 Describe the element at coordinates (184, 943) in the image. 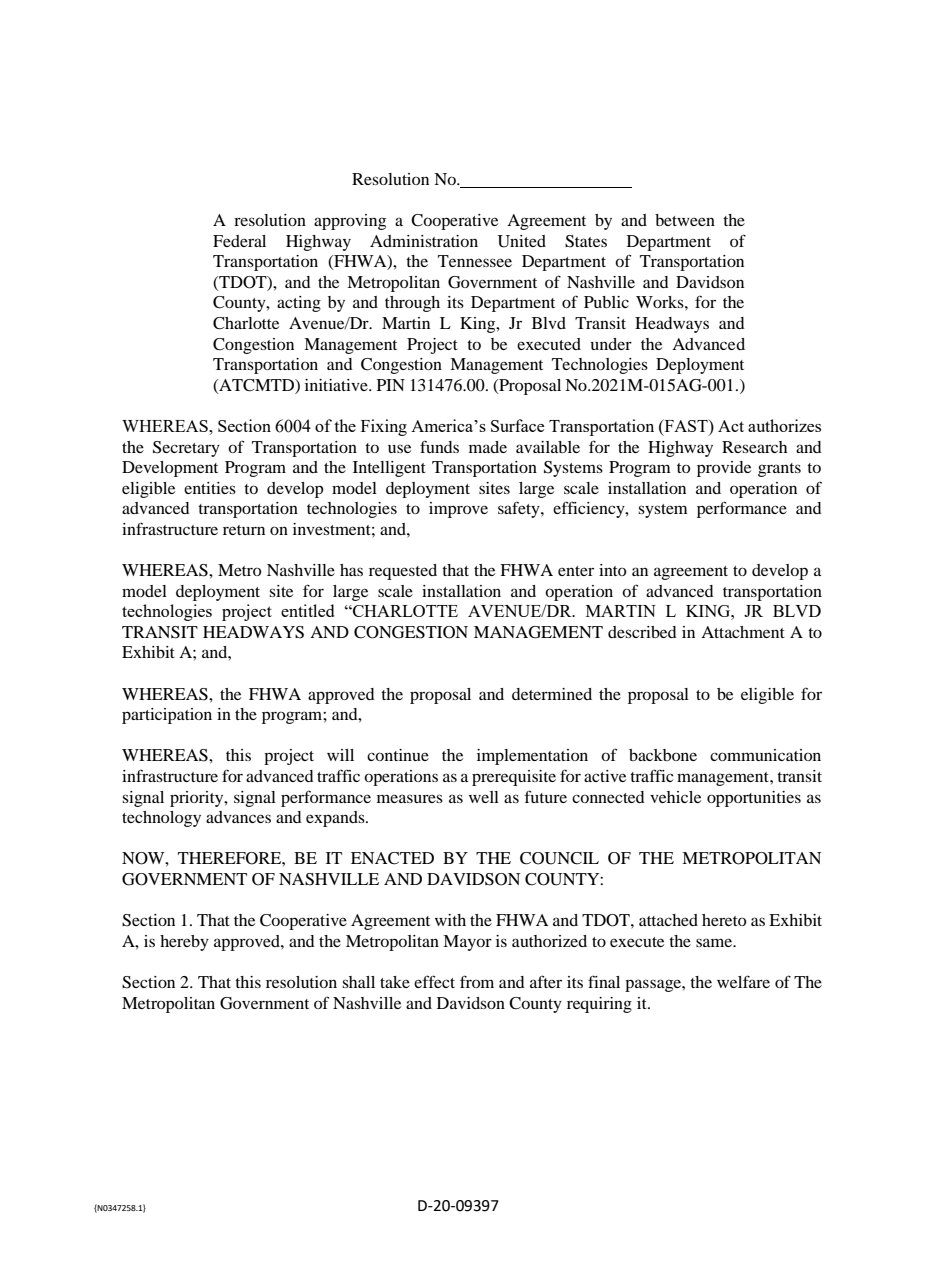

I see `hereby` at that location.
